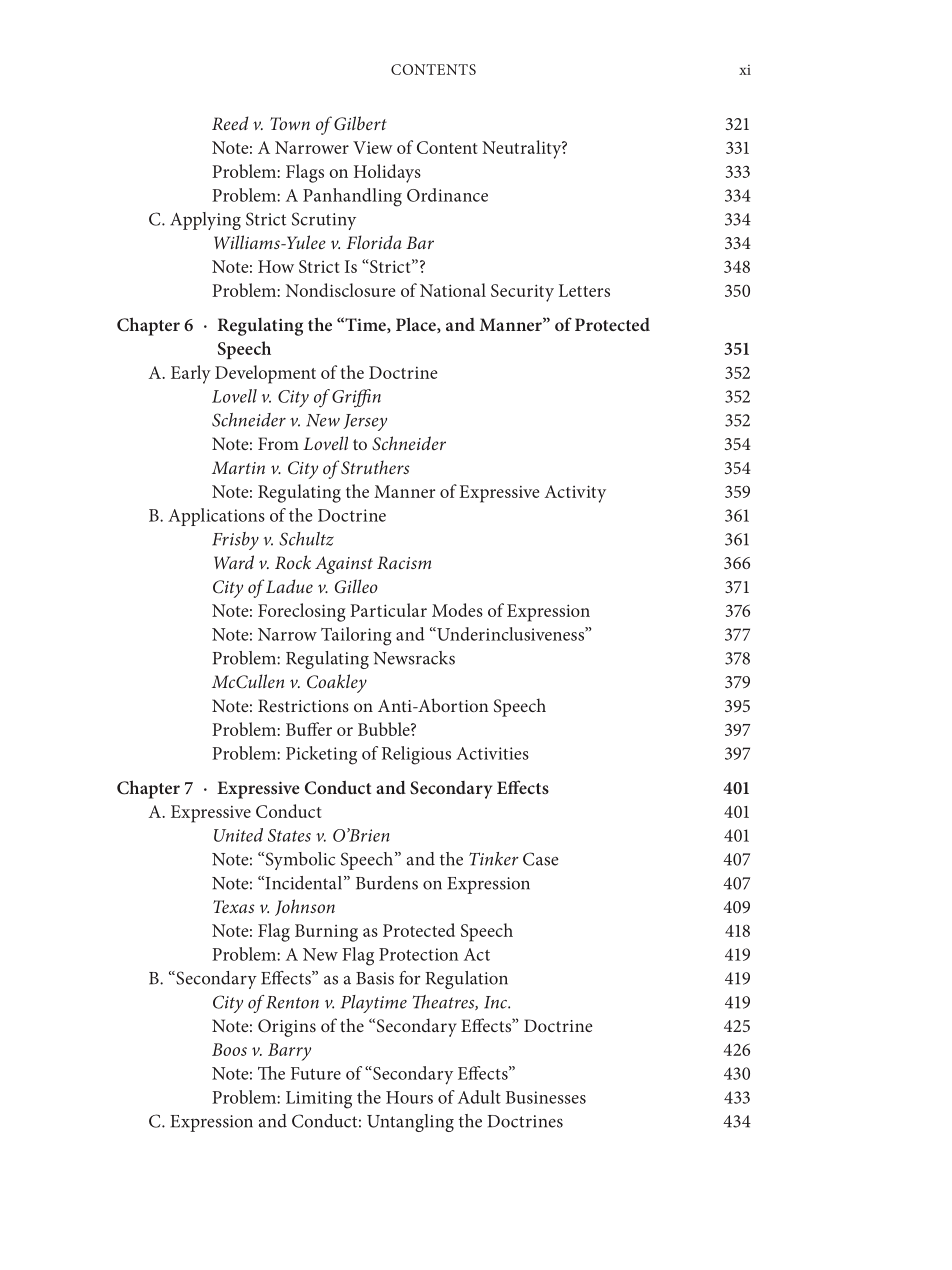 This document has width=952, height=1270. What do you see at coordinates (541, 859) in the document?
I see `Case` at bounding box center [541, 859].
